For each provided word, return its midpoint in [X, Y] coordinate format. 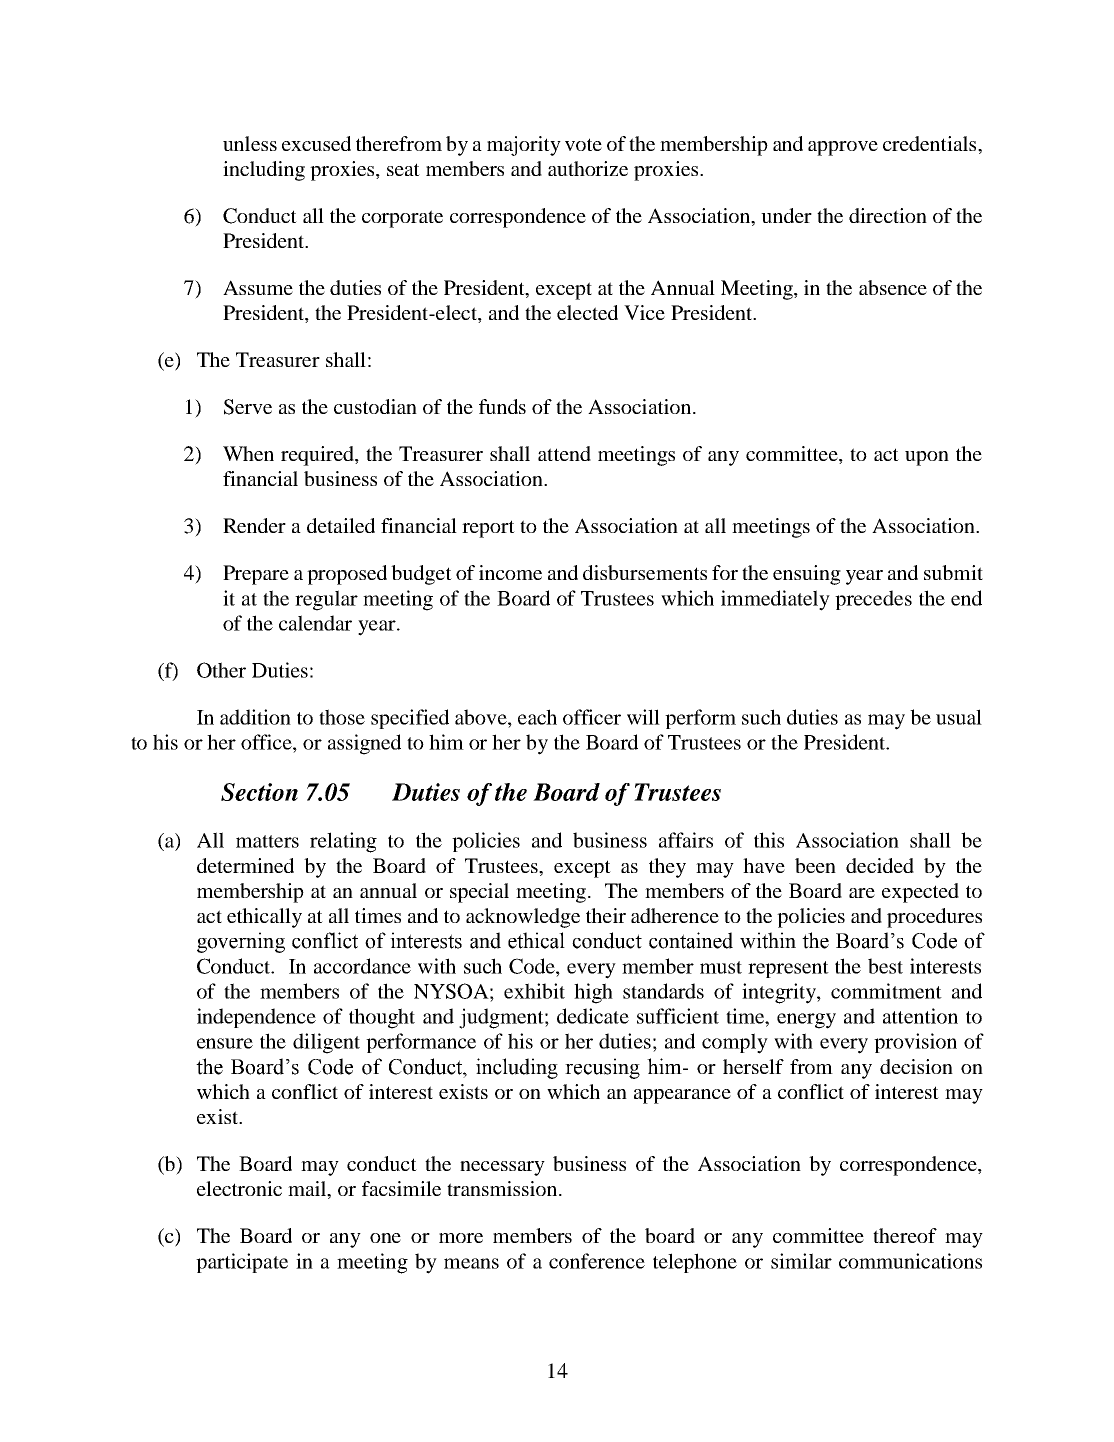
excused [316, 143]
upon [927, 458]
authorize [588, 168]
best [885, 966]
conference [597, 1261]
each [537, 717]
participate [242, 1263]
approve [843, 148]
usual [959, 717]
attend [564, 453]
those [342, 717]
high [593, 993]
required [318, 456]
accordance [362, 966]
